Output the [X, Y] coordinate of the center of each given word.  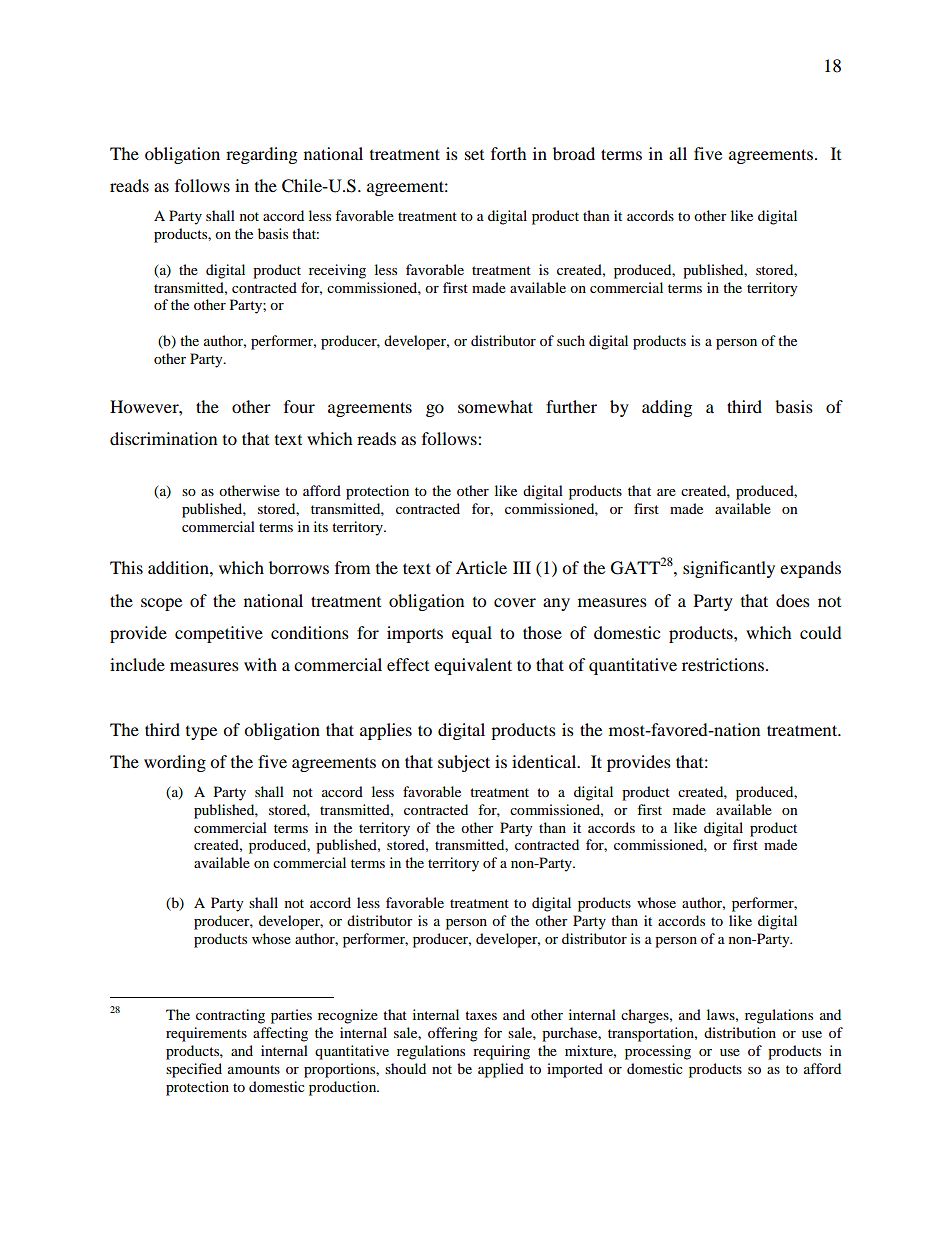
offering [453, 1034]
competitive [219, 634]
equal [472, 634]
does [793, 600]
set [474, 155]
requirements [206, 1034]
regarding [261, 155]
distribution [740, 1032]
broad [574, 153]
